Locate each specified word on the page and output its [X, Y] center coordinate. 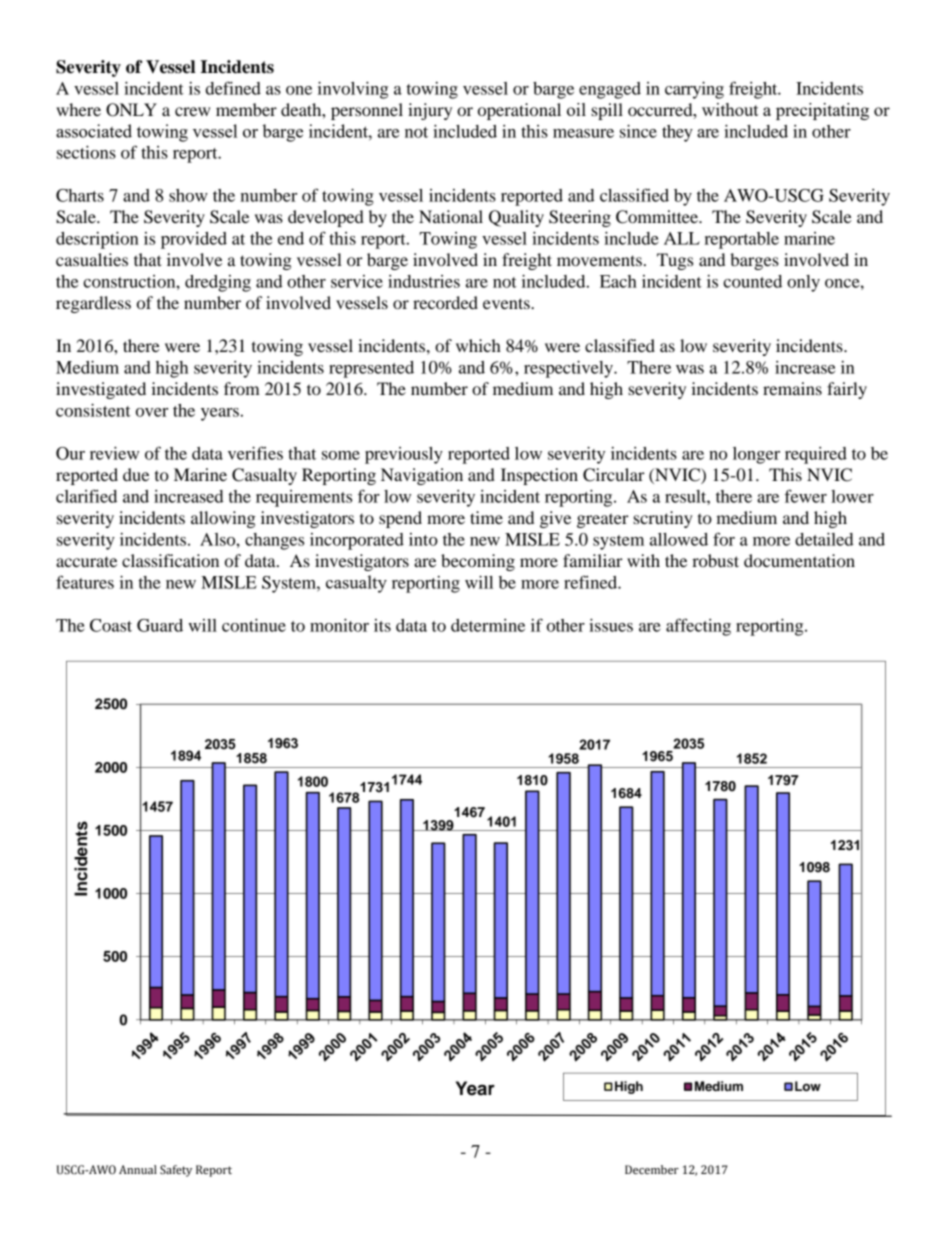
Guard [160, 625]
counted [752, 281]
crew [192, 111]
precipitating [822, 111]
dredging [218, 283]
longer [756, 455]
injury [430, 111]
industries [424, 281]
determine [488, 625]
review [114, 453]
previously [404, 455]
